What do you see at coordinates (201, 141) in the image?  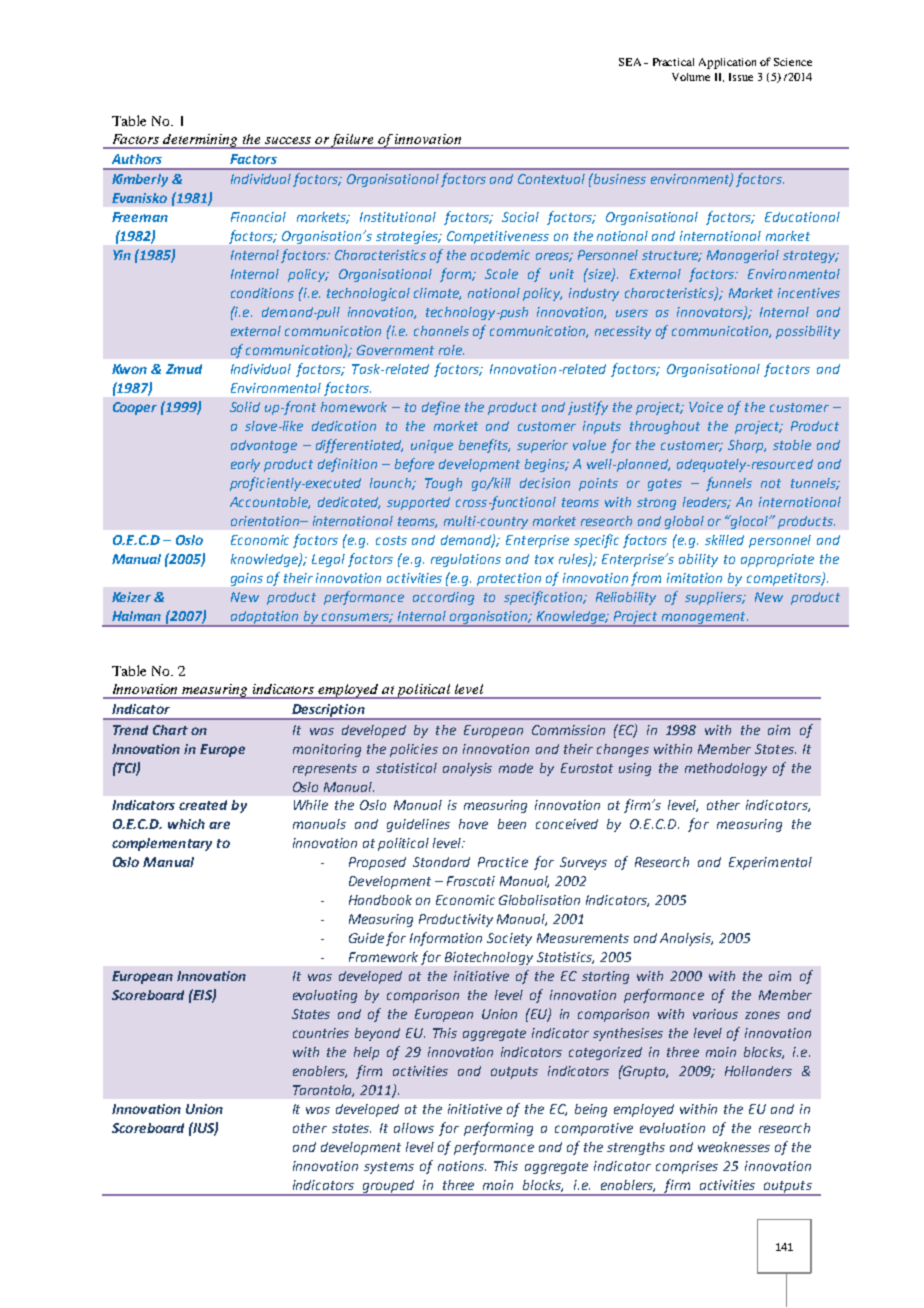 I see `determining` at bounding box center [201, 141].
